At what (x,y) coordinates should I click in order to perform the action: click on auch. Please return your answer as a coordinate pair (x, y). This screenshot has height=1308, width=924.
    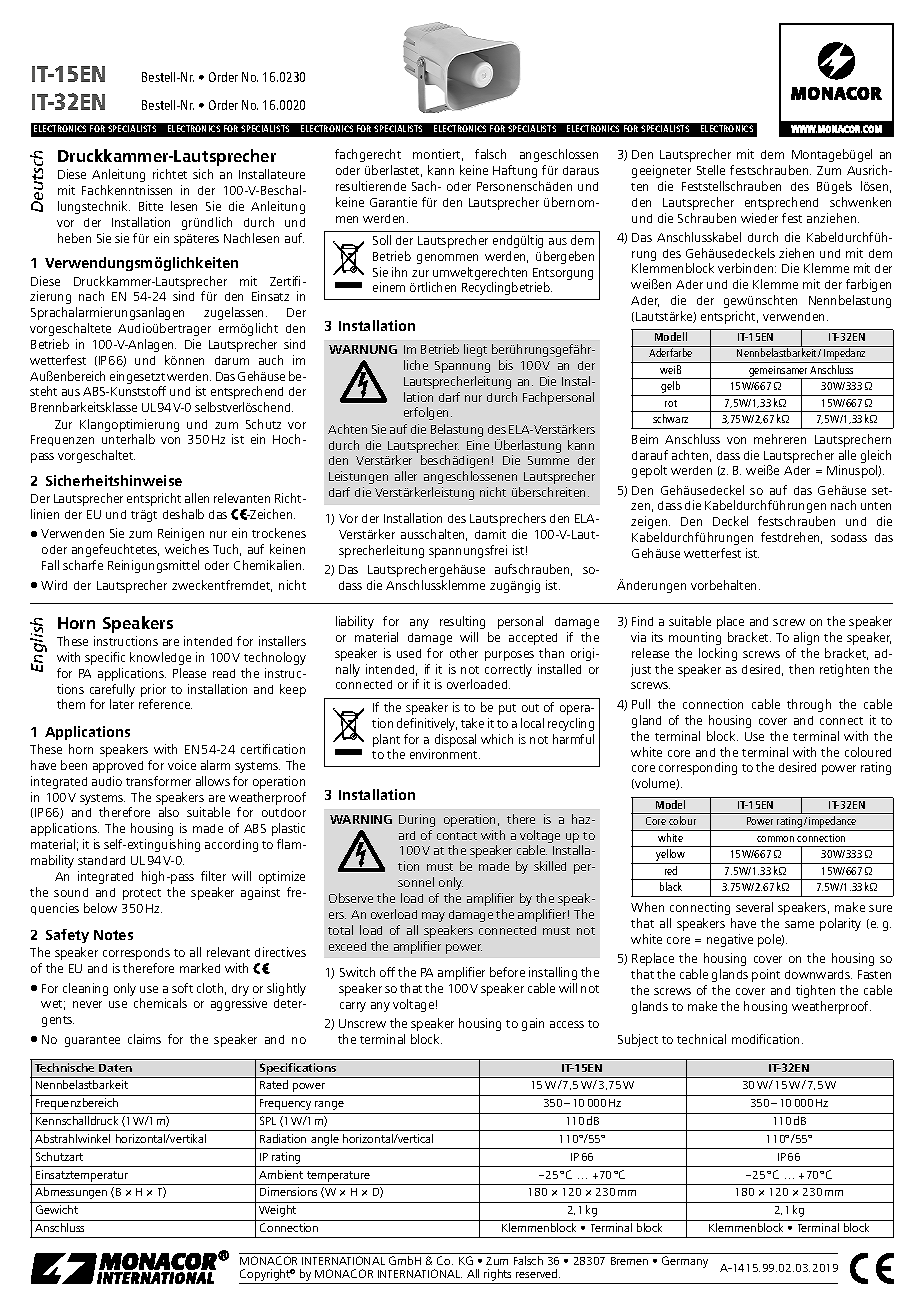
    Looking at the image, I should click on (271, 360).
